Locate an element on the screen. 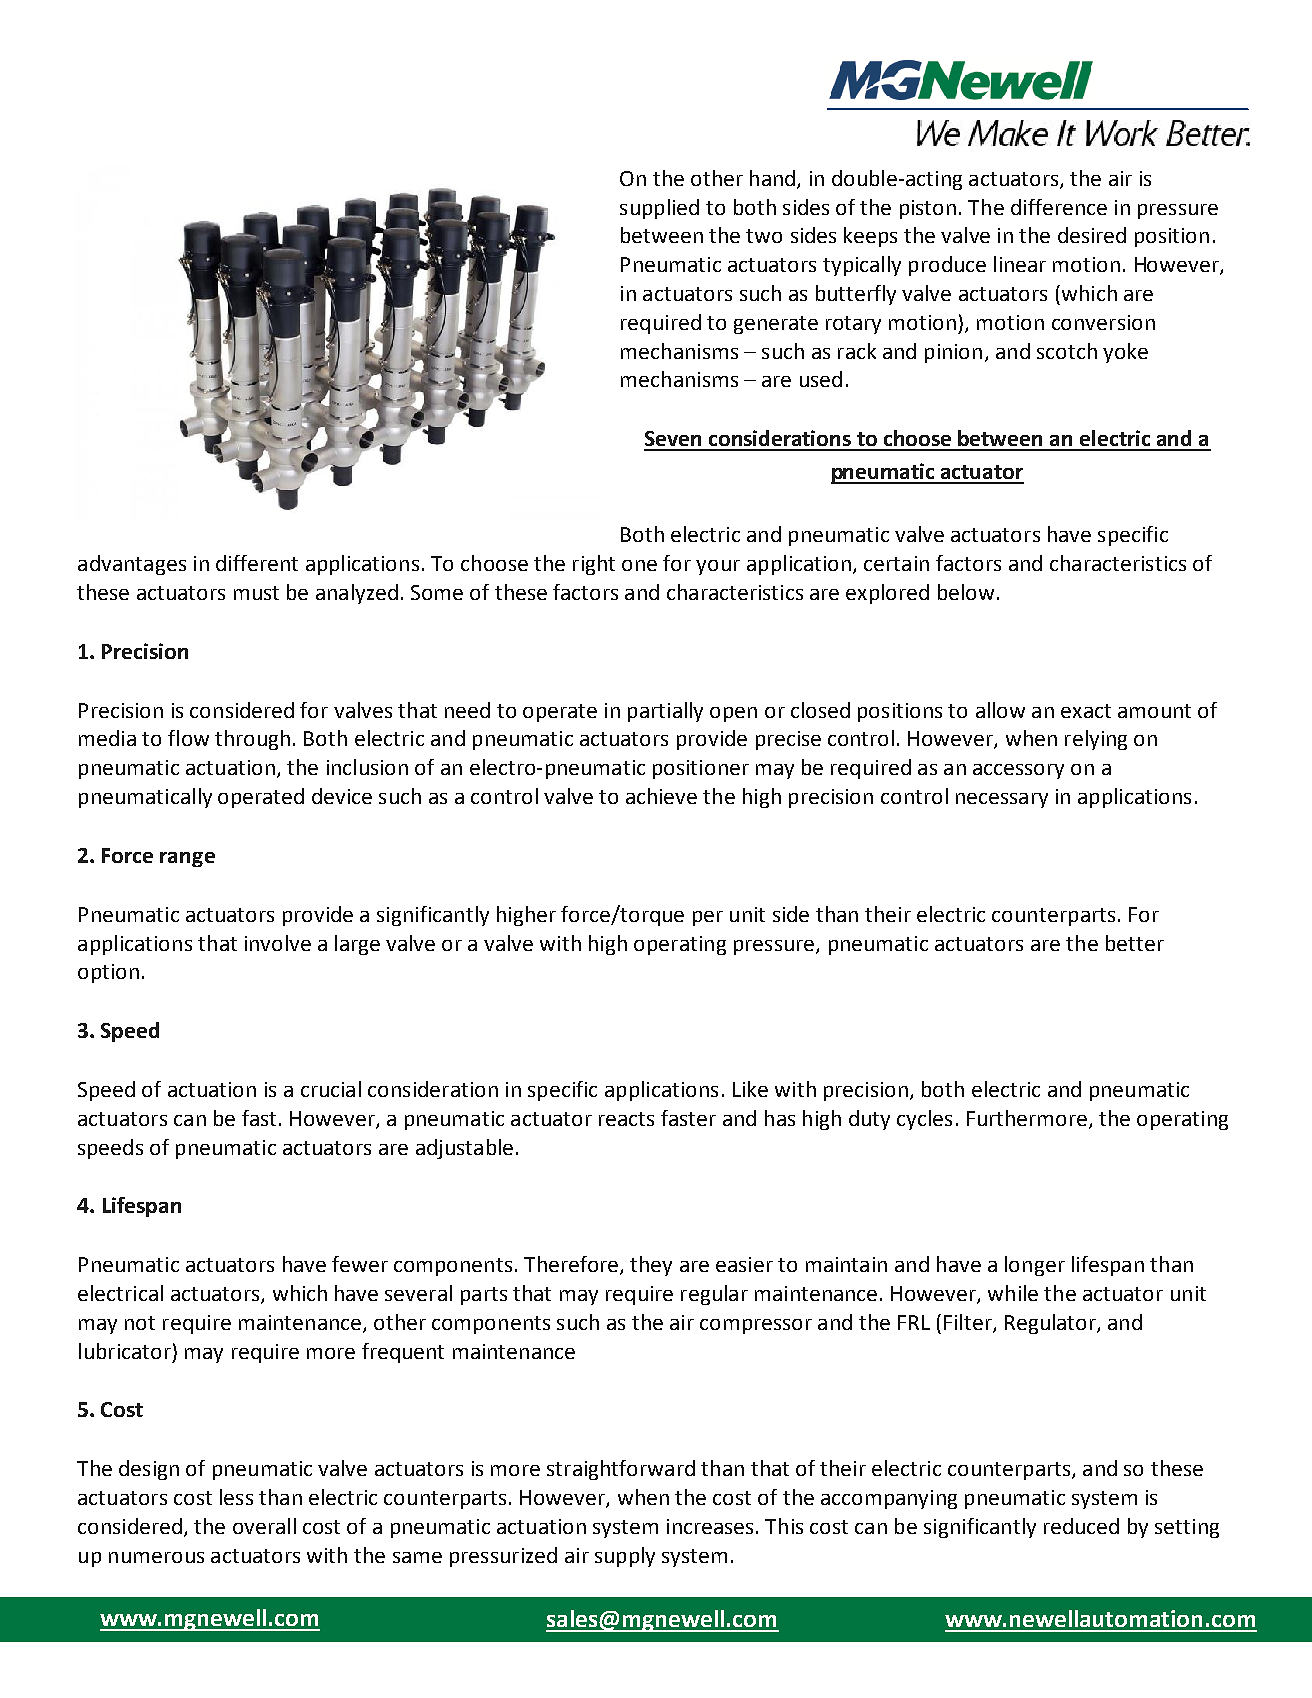 This screenshot has height=1698, width=1312. difference is located at coordinates (1059, 207).
